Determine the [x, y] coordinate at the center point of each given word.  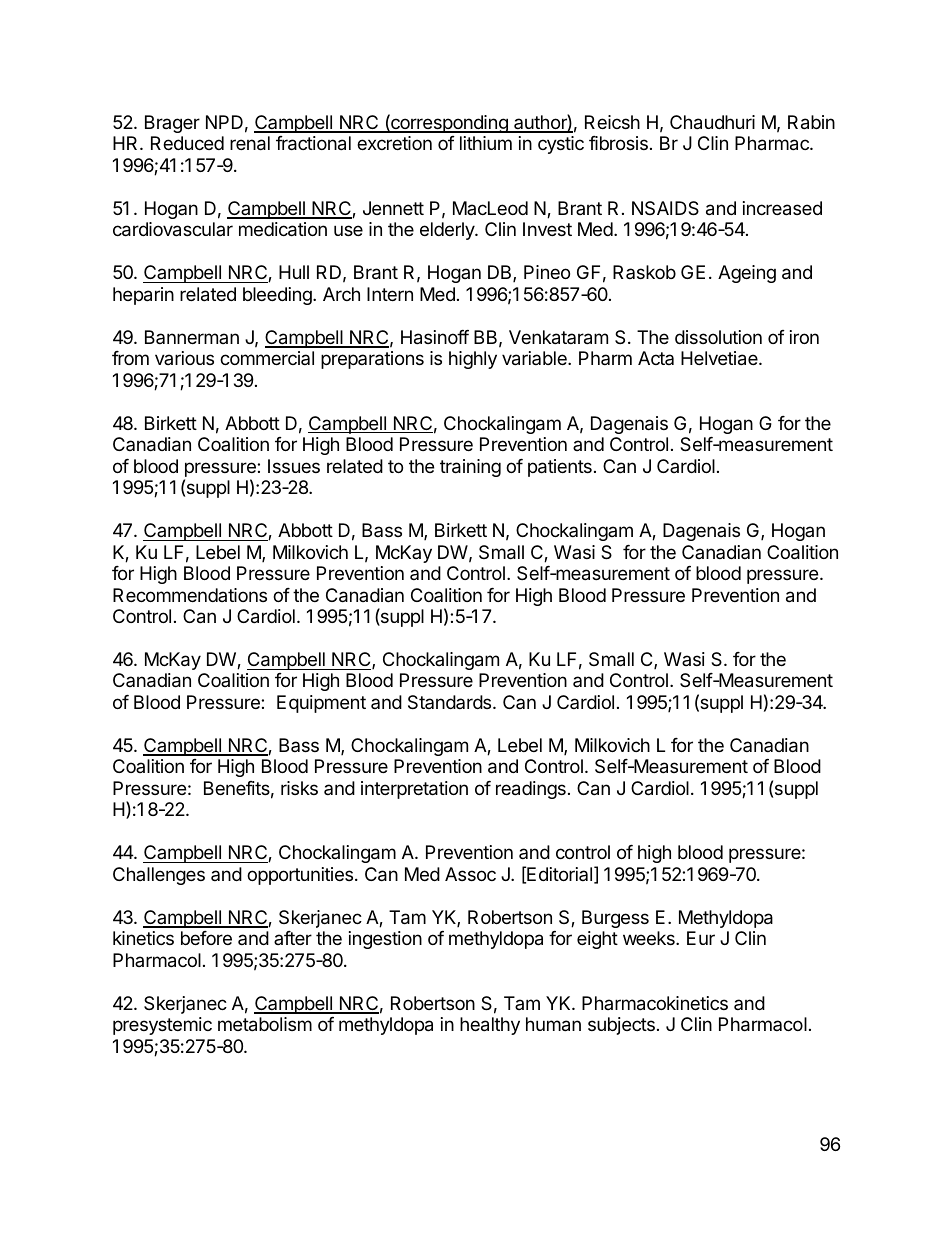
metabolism [265, 1024]
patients [560, 468]
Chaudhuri [712, 122]
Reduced [187, 143]
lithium [486, 143]
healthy [490, 1026]
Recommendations [190, 595]
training [470, 468]
